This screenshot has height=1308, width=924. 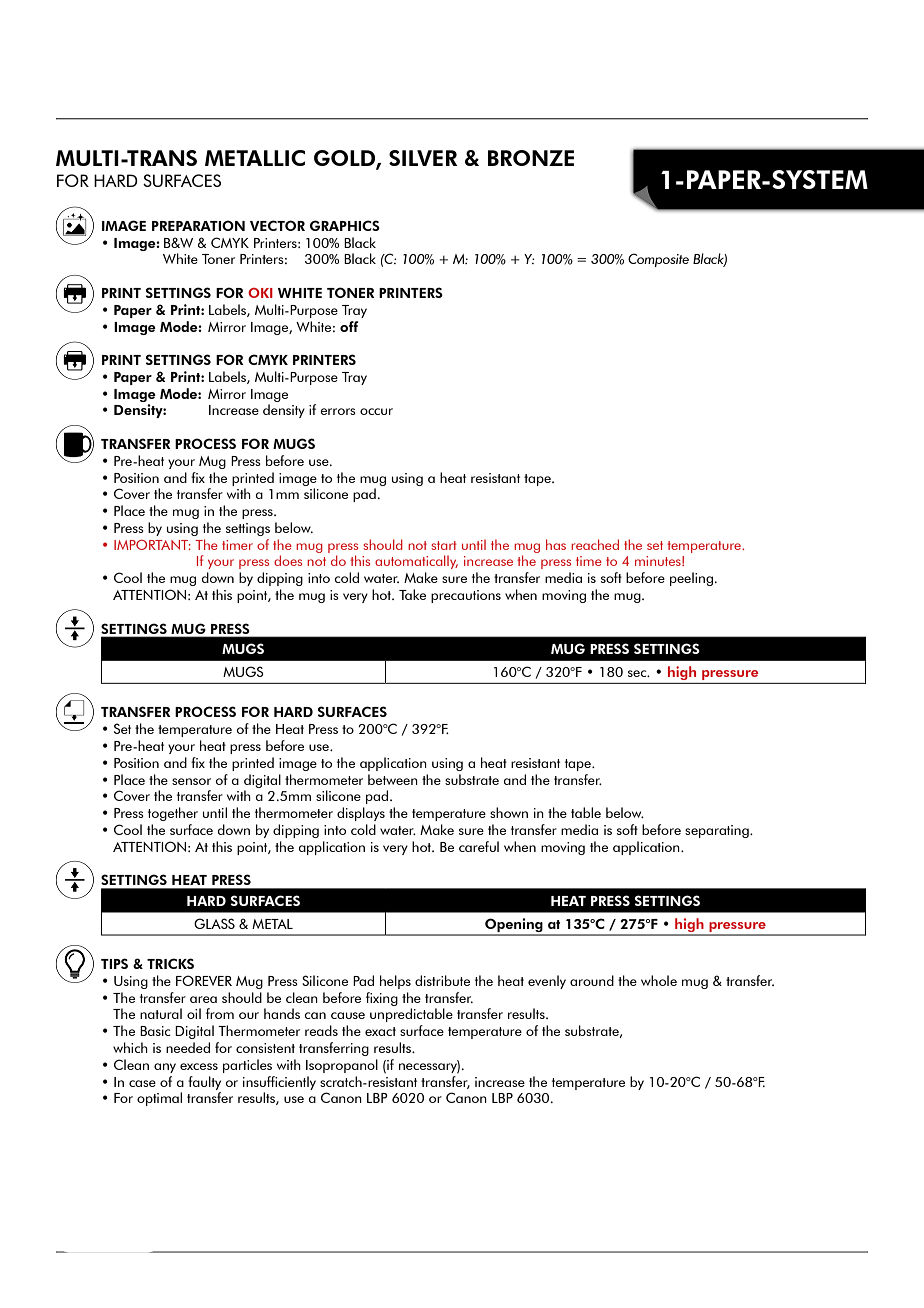 What do you see at coordinates (423, 158) in the screenshot?
I see `SILVER` at bounding box center [423, 158].
